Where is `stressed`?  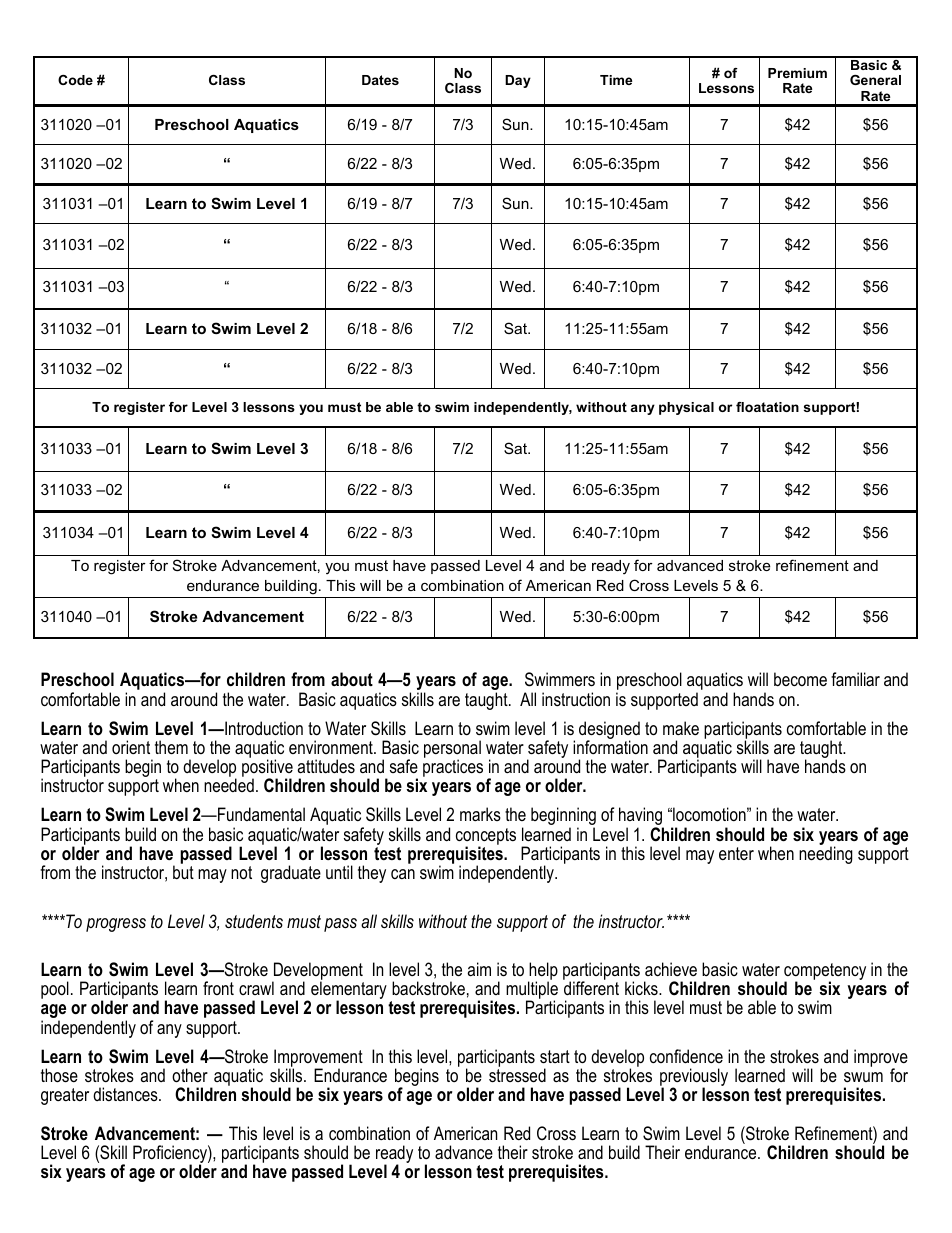
stressed is located at coordinates (517, 1075).
